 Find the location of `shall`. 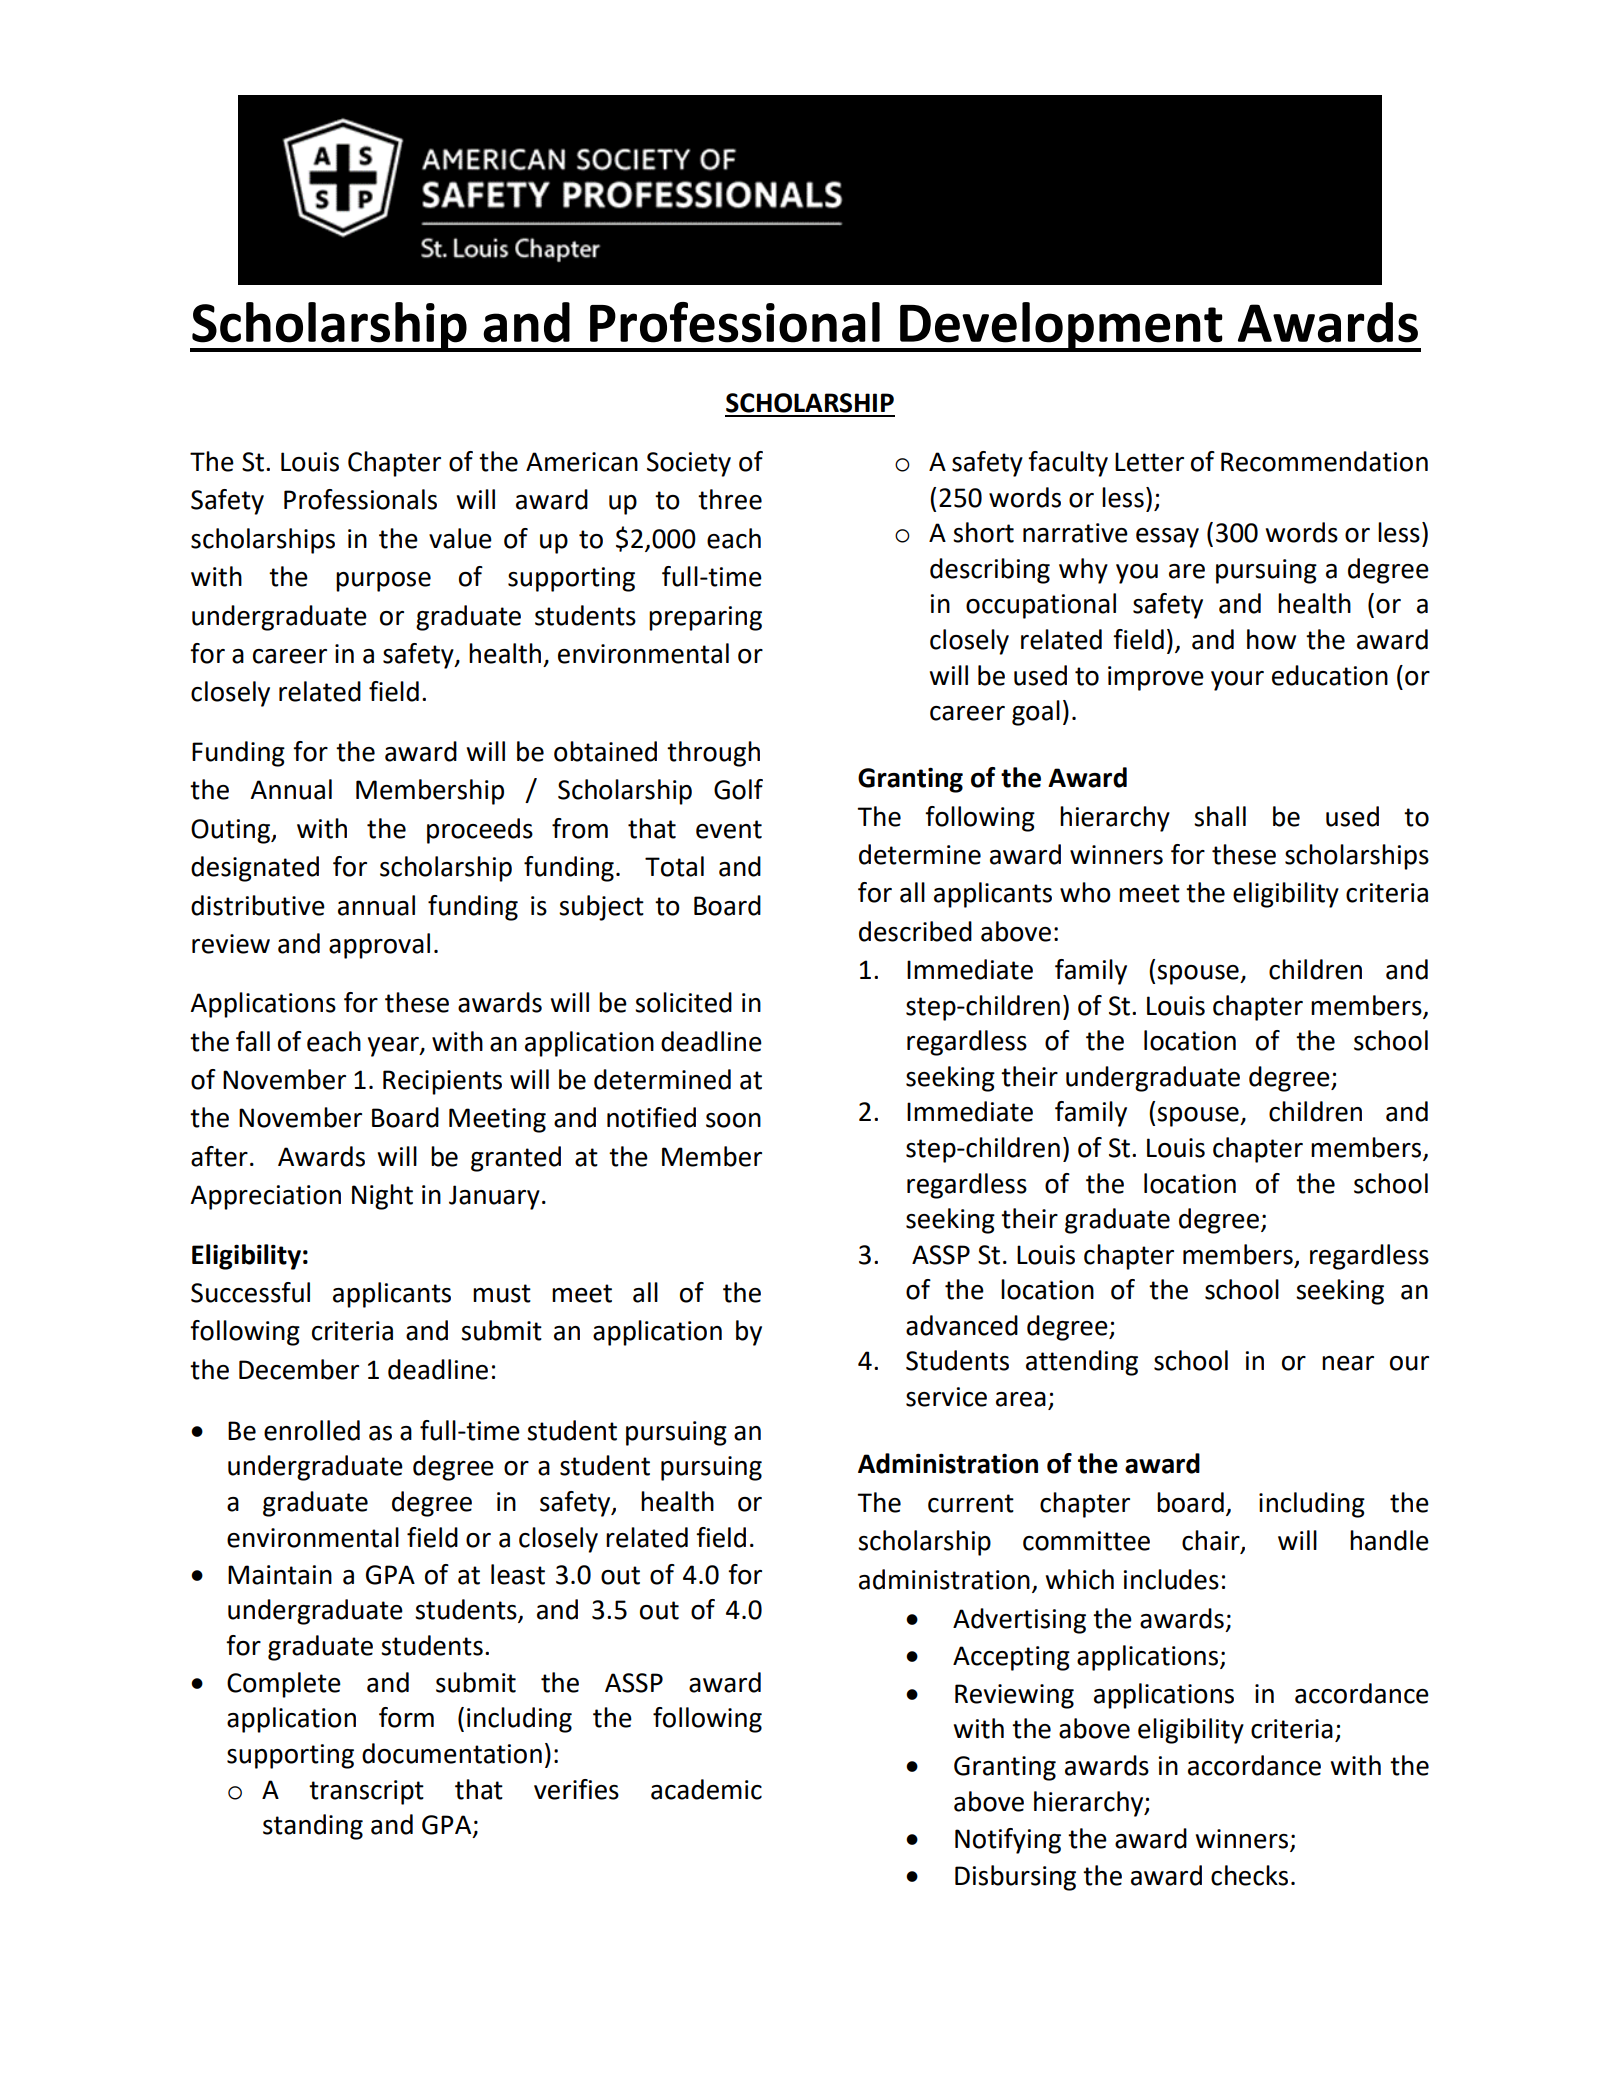

shall is located at coordinates (1220, 816).
